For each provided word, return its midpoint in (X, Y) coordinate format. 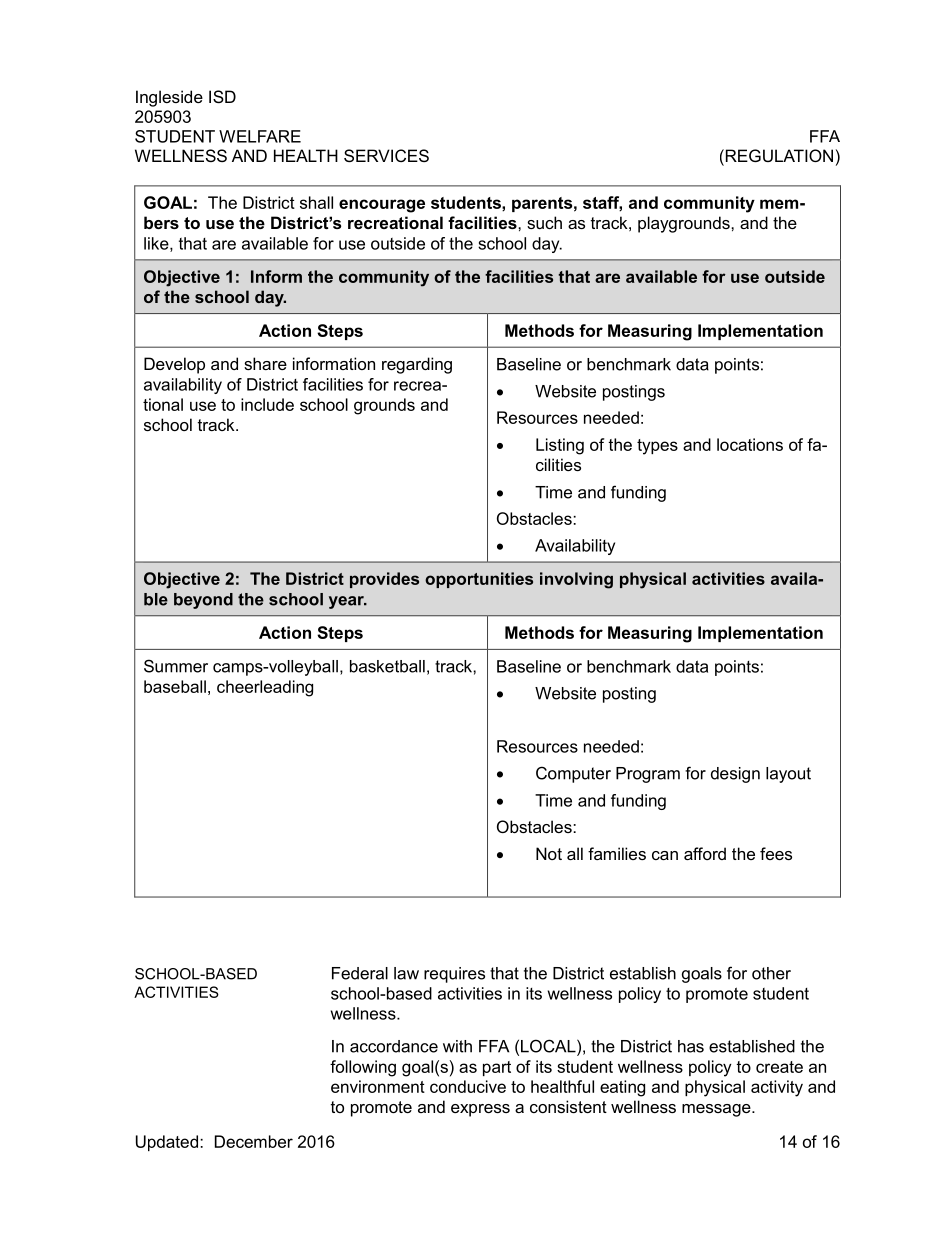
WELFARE (260, 136)
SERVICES (386, 155)
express (480, 1110)
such (544, 222)
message (717, 1110)
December (254, 1141)
